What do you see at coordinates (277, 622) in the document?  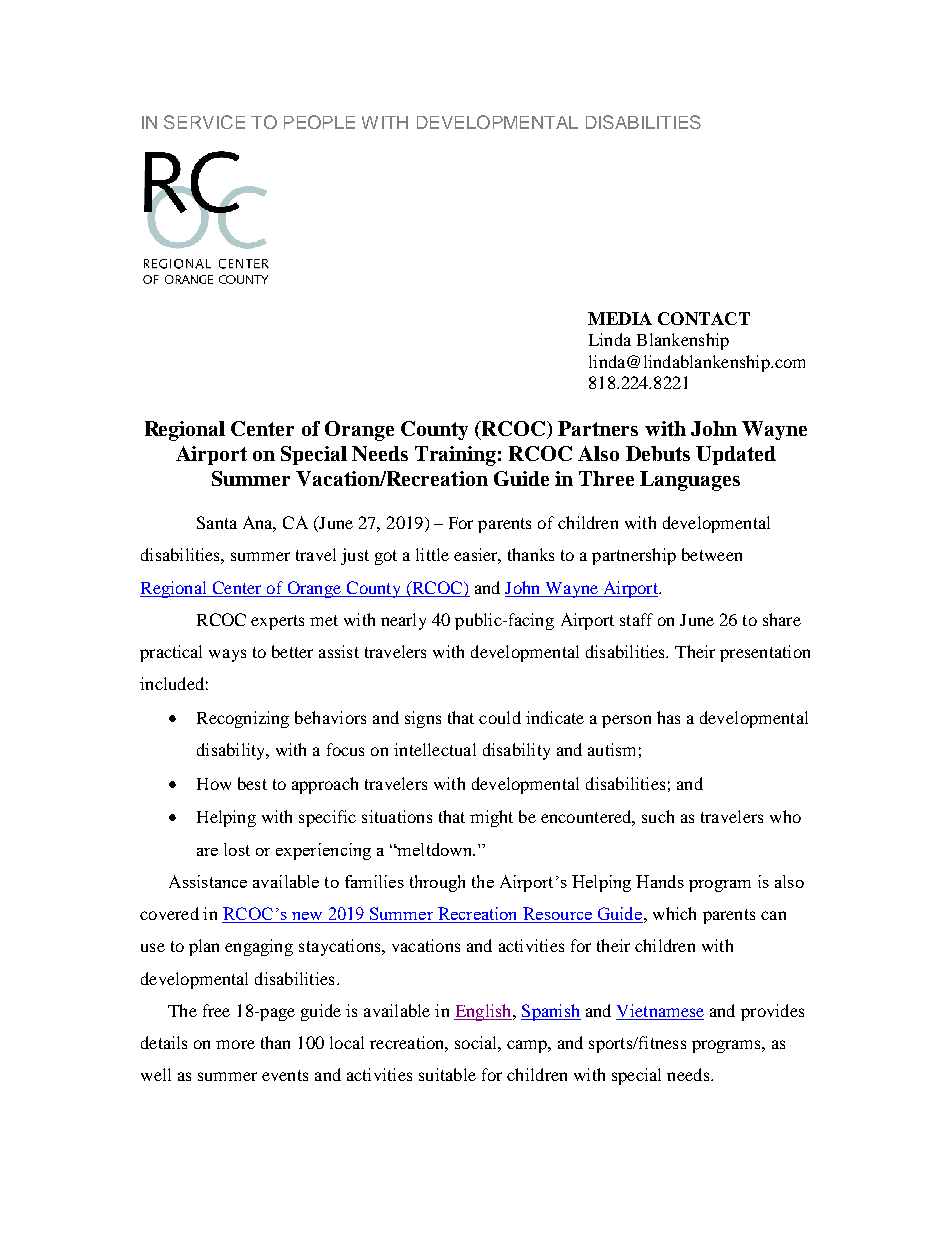 I see `experts` at bounding box center [277, 622].
